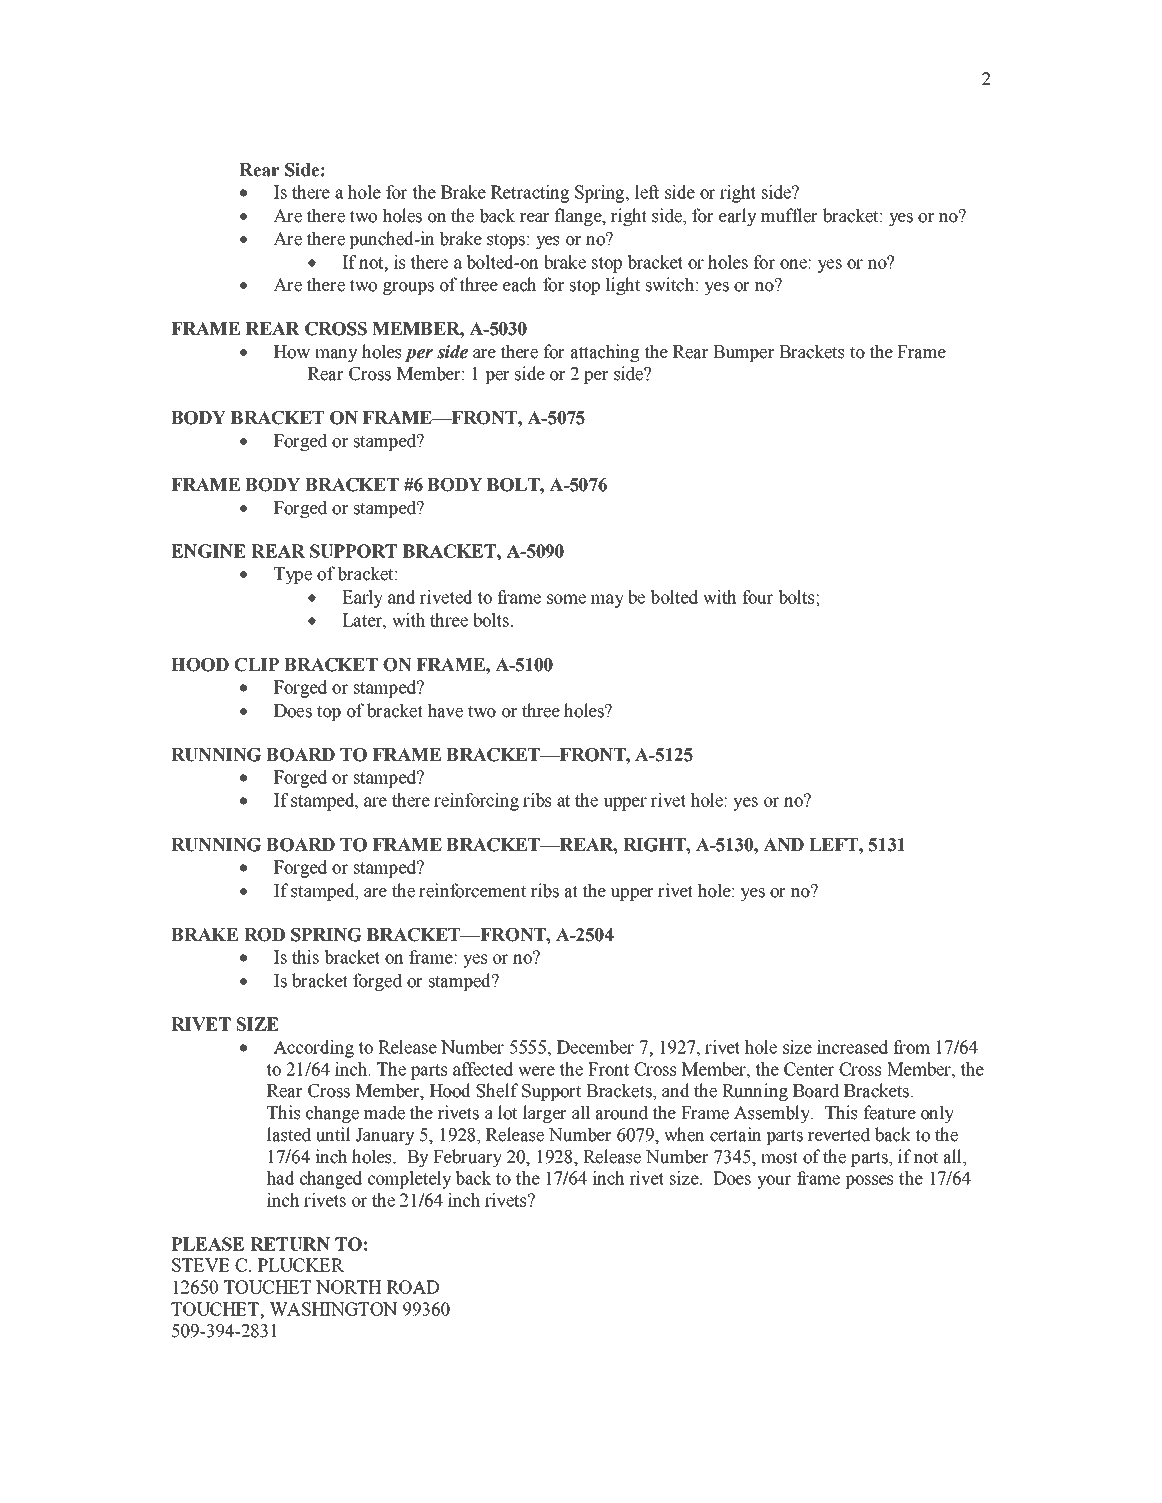 Image resolution: width=1162 pixels, height=1503 pixels. Describe the element at coordinates (408, 288) in the document. I see `groups` at that location.
